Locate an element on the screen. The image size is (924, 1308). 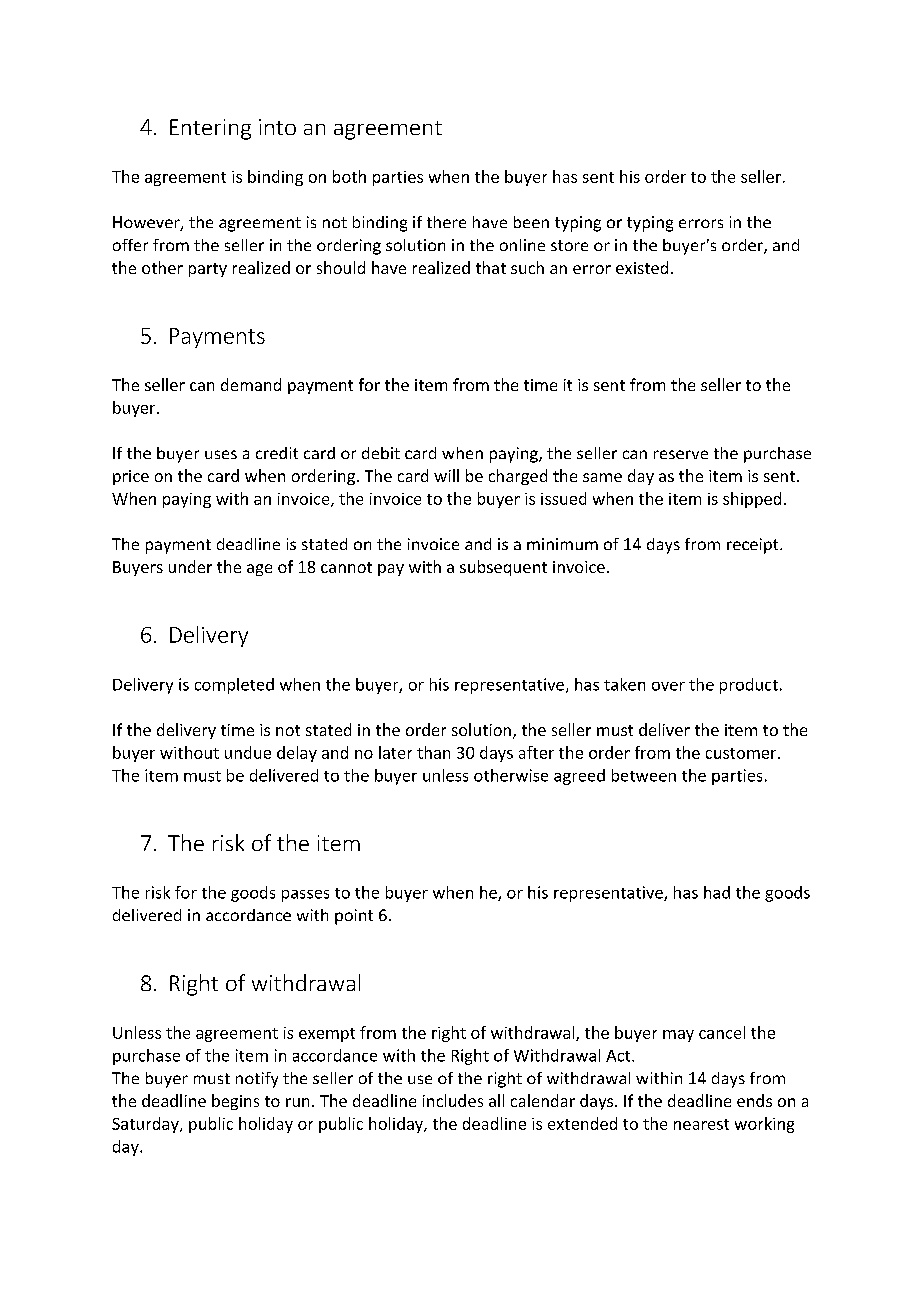
there is located at coordinates (446, 222).
